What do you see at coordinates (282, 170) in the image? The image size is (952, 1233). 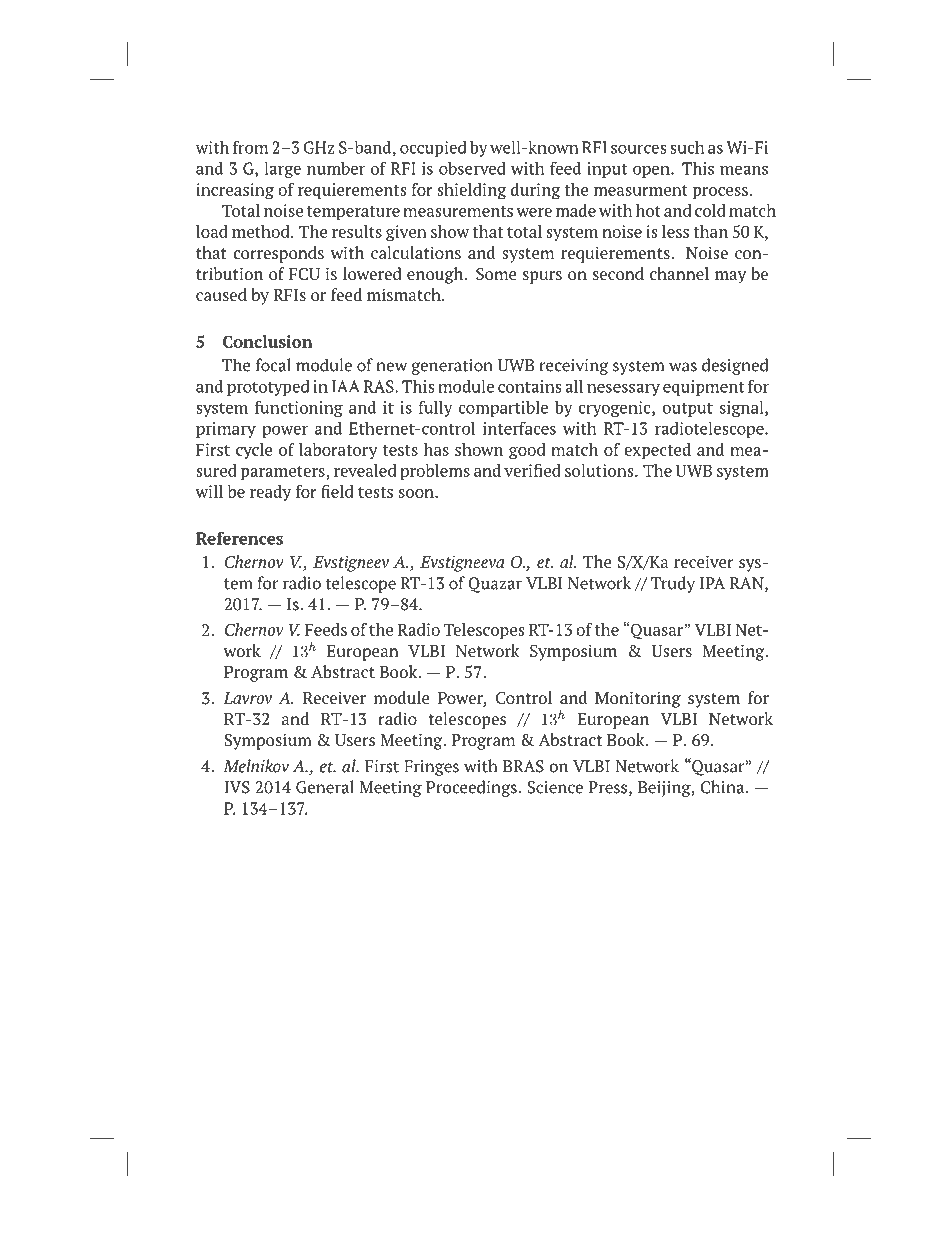 I see `large` at bounding box center [282, 170].
